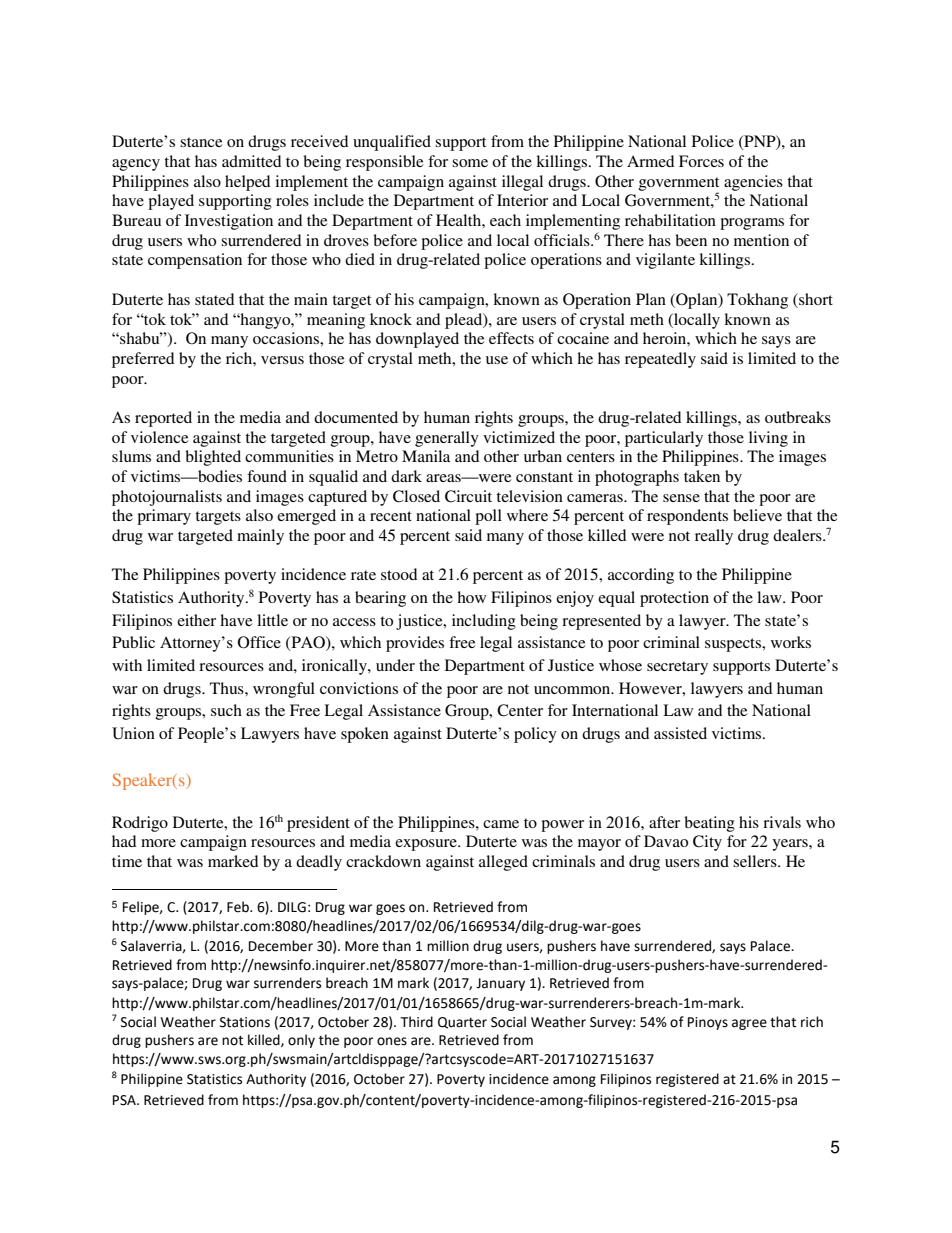  Describe the element at coordinates (535, 735) in the image. I see `policy` at that location.
